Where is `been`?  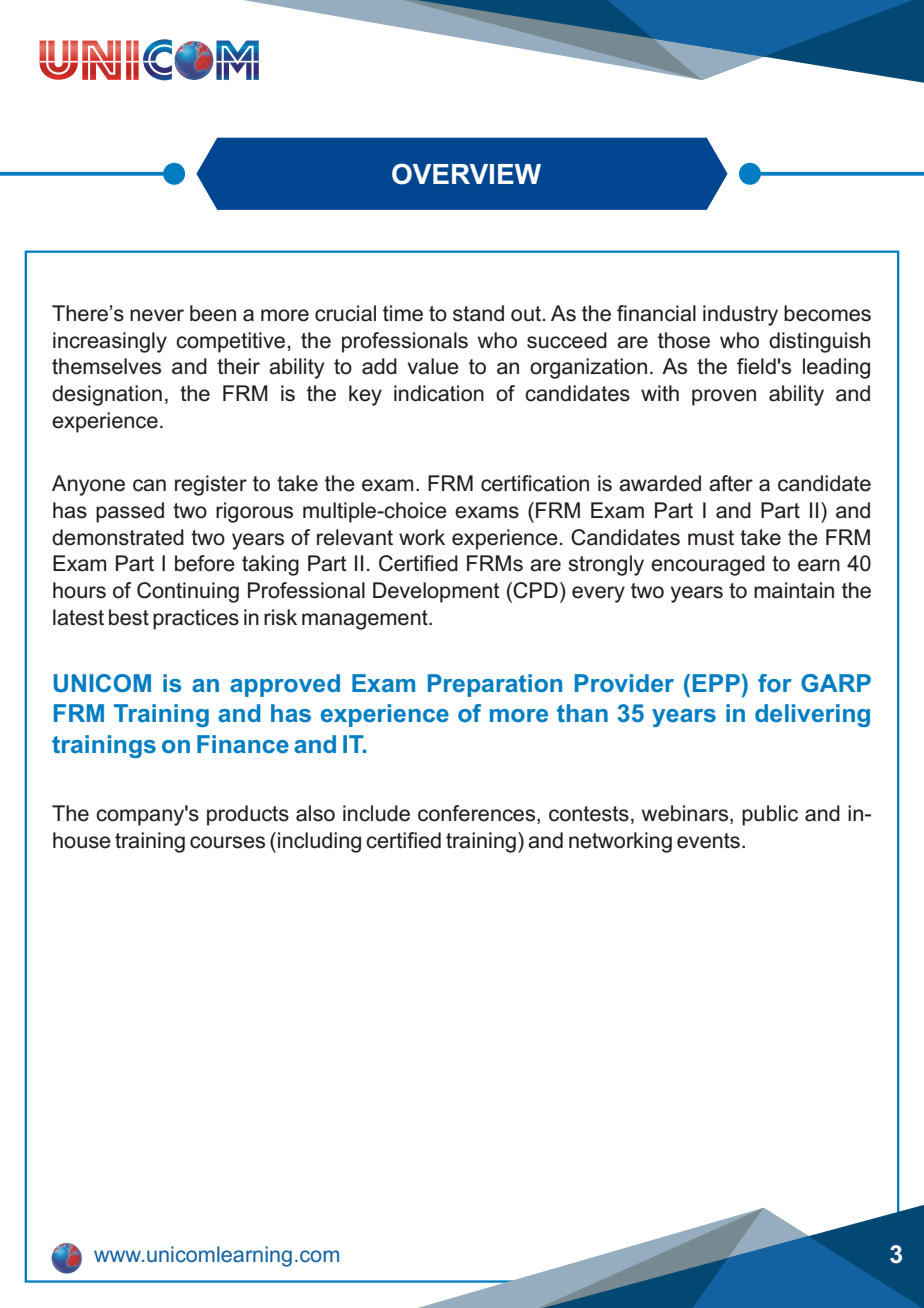 been is located at coordinates (213, 313).
